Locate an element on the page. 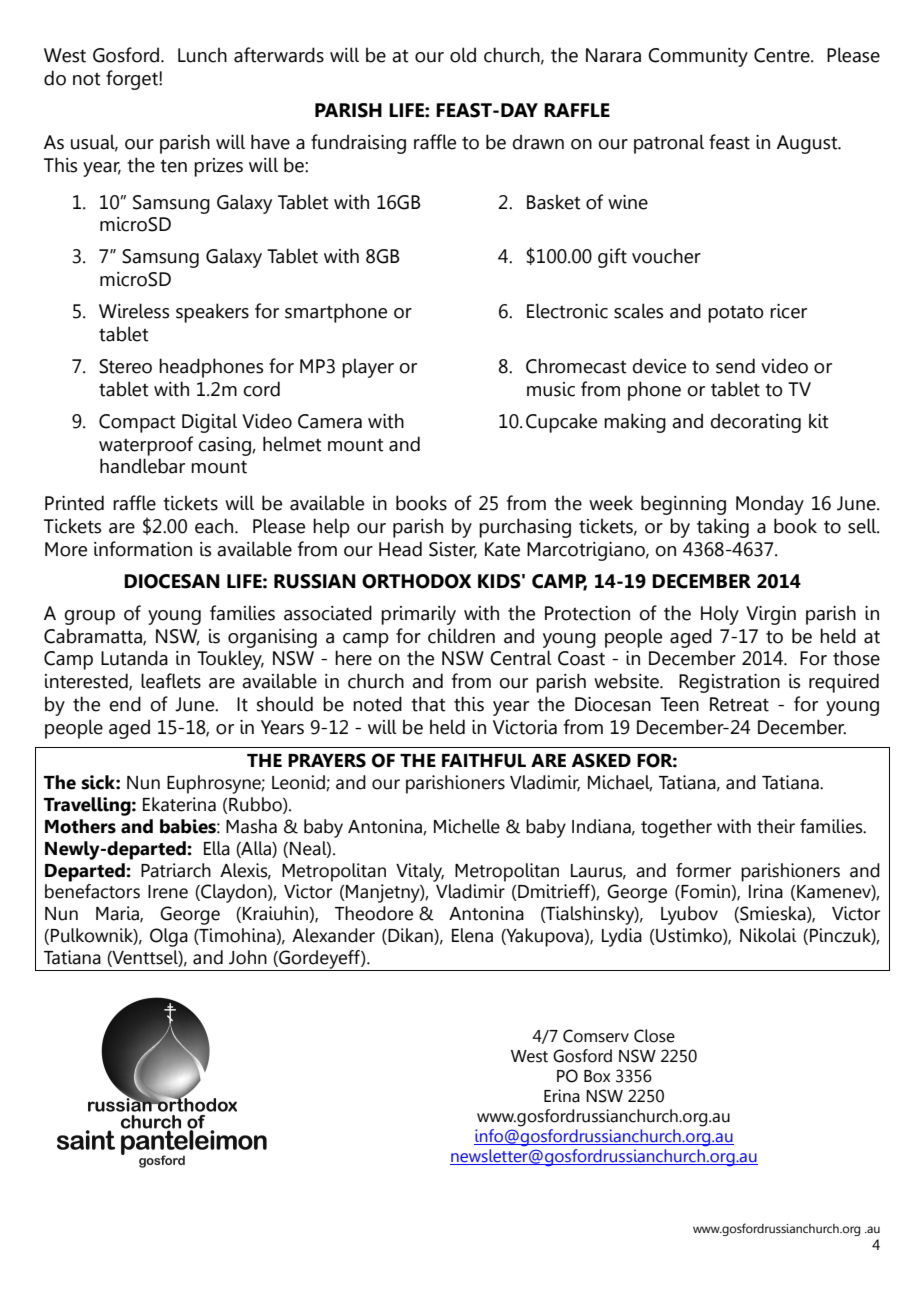  forget is located at coordinates (133, 80).
